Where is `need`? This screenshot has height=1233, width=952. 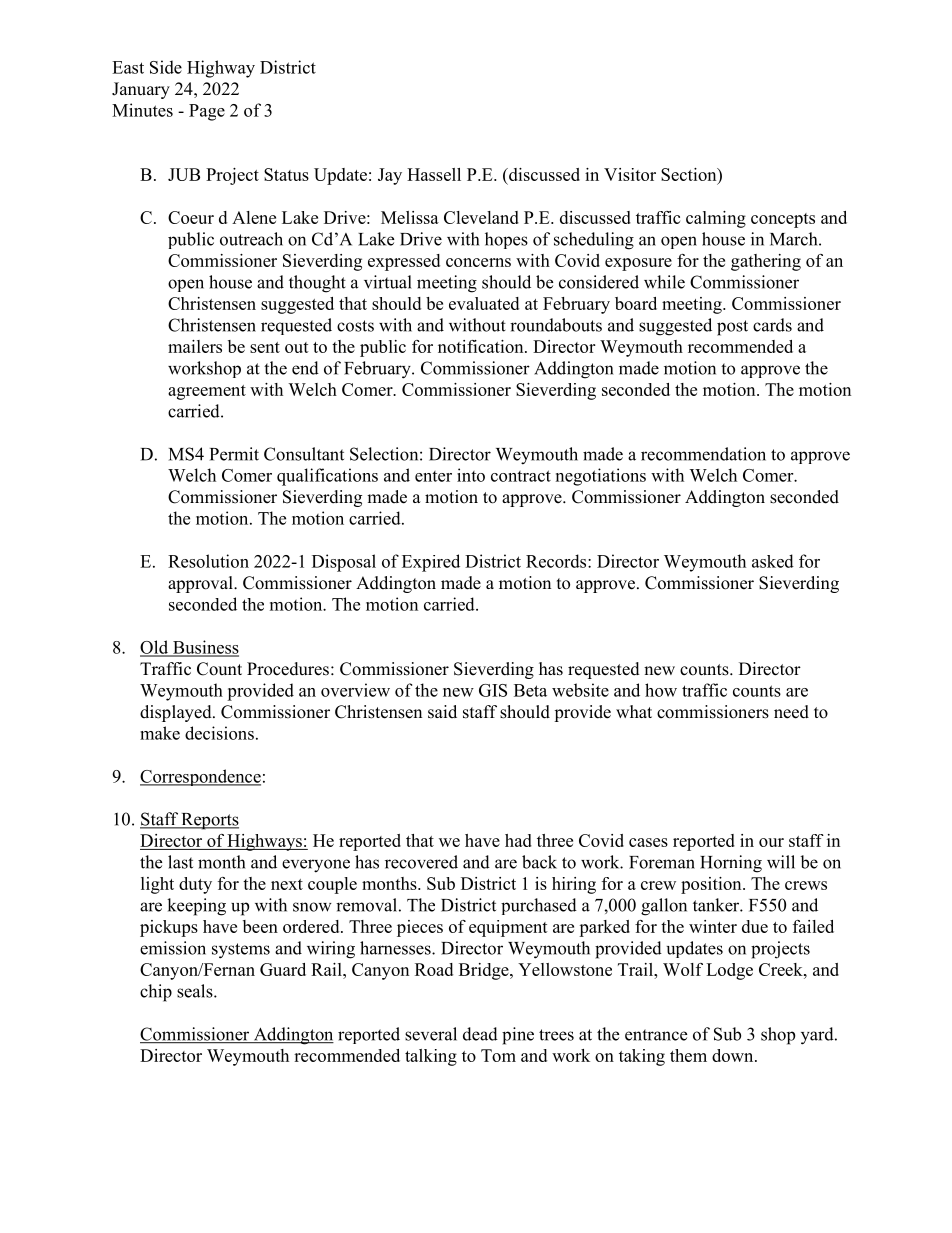 need is located at coordinates (791, 712).
